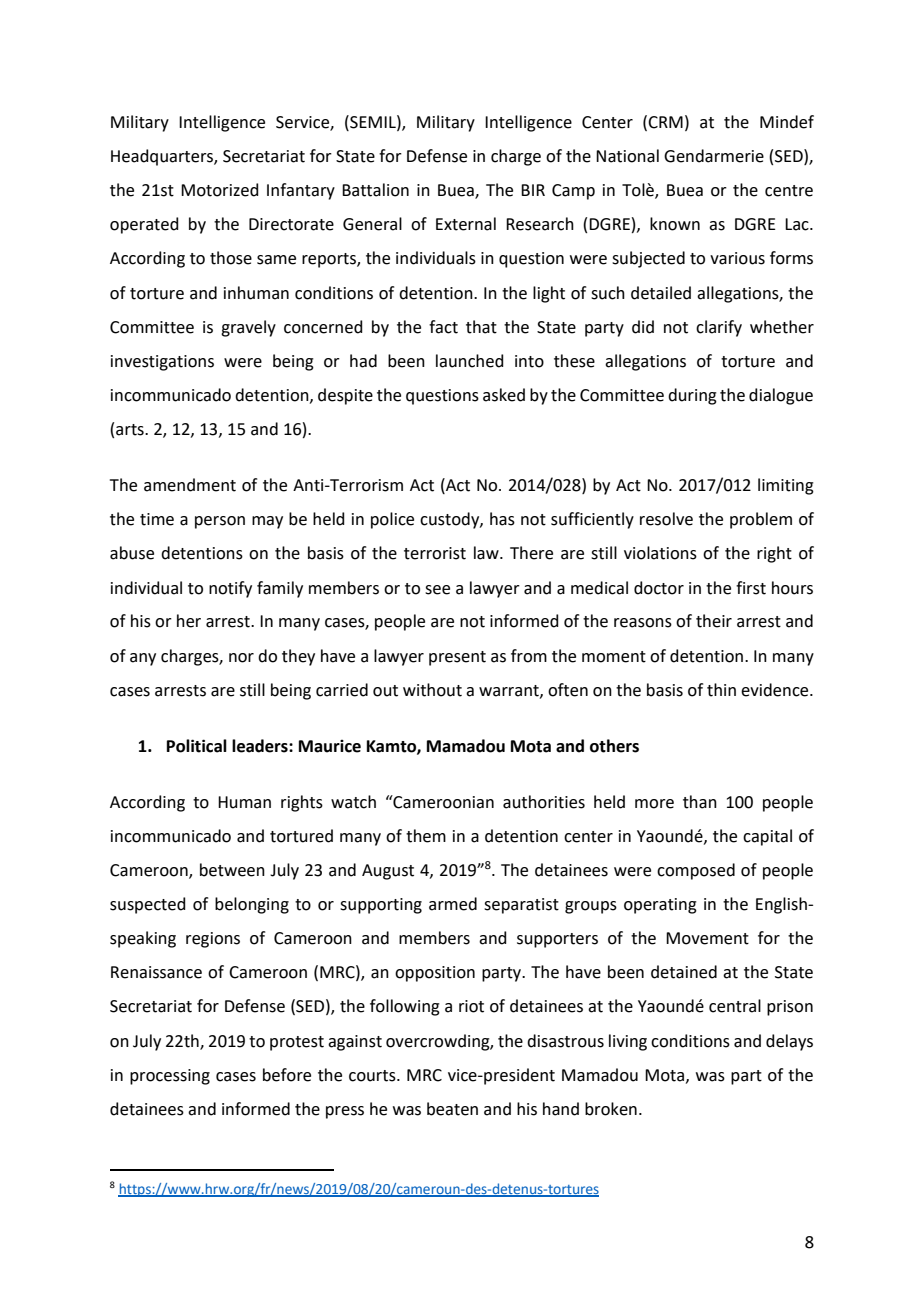 This document has width=924, height=1308. What do you see at coordinates (170, 1077) in the document?
I see `processing` at bounding box center [170, 1077].
